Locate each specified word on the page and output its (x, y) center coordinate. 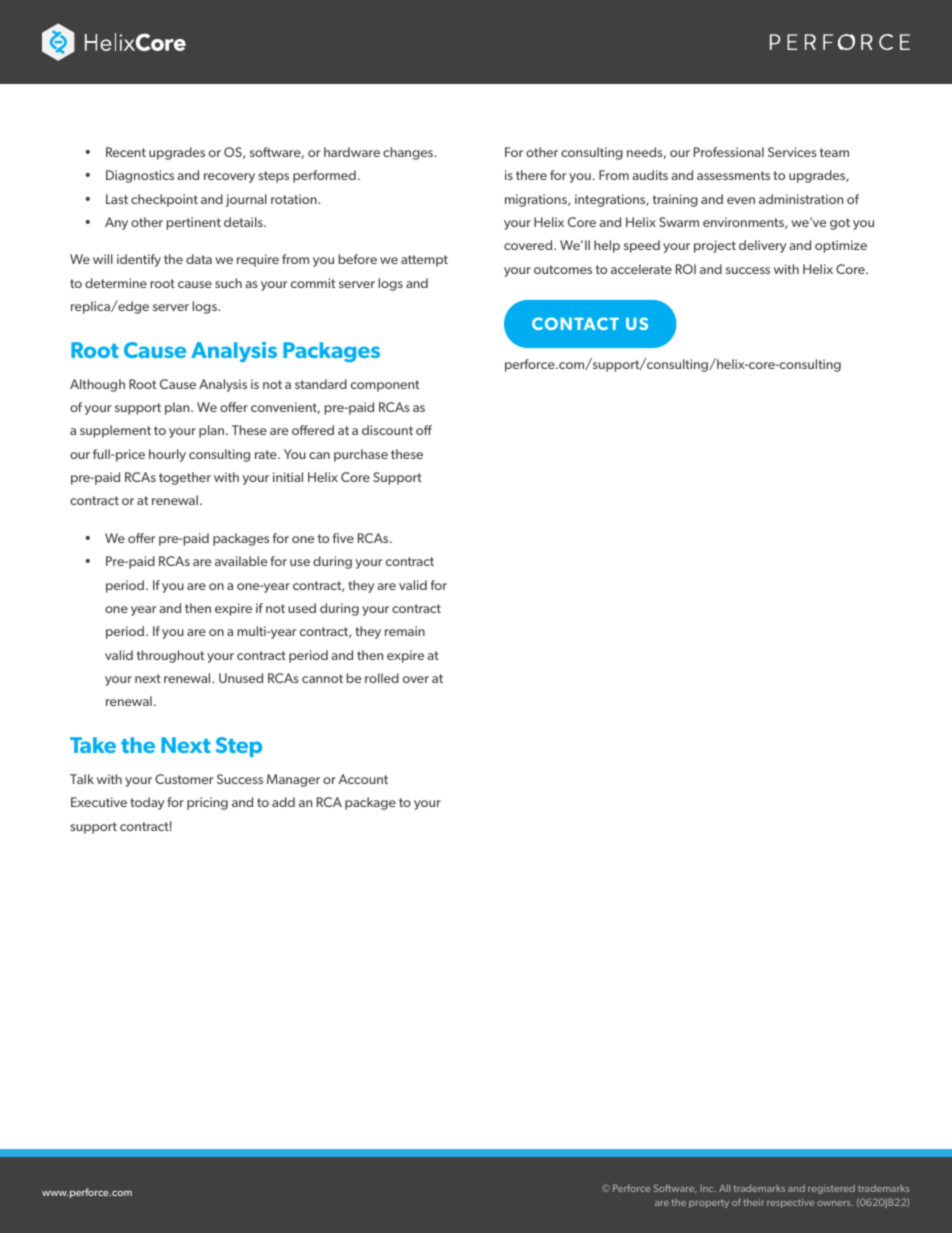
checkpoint (164, 200)
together (185, 478)
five (343, 538)
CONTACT (575, 323)
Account (363, 779)
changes (409, 153)
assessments (733, 175)
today (147, 803)
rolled (382, 678)
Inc (708, 1188)
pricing (207, 803)
